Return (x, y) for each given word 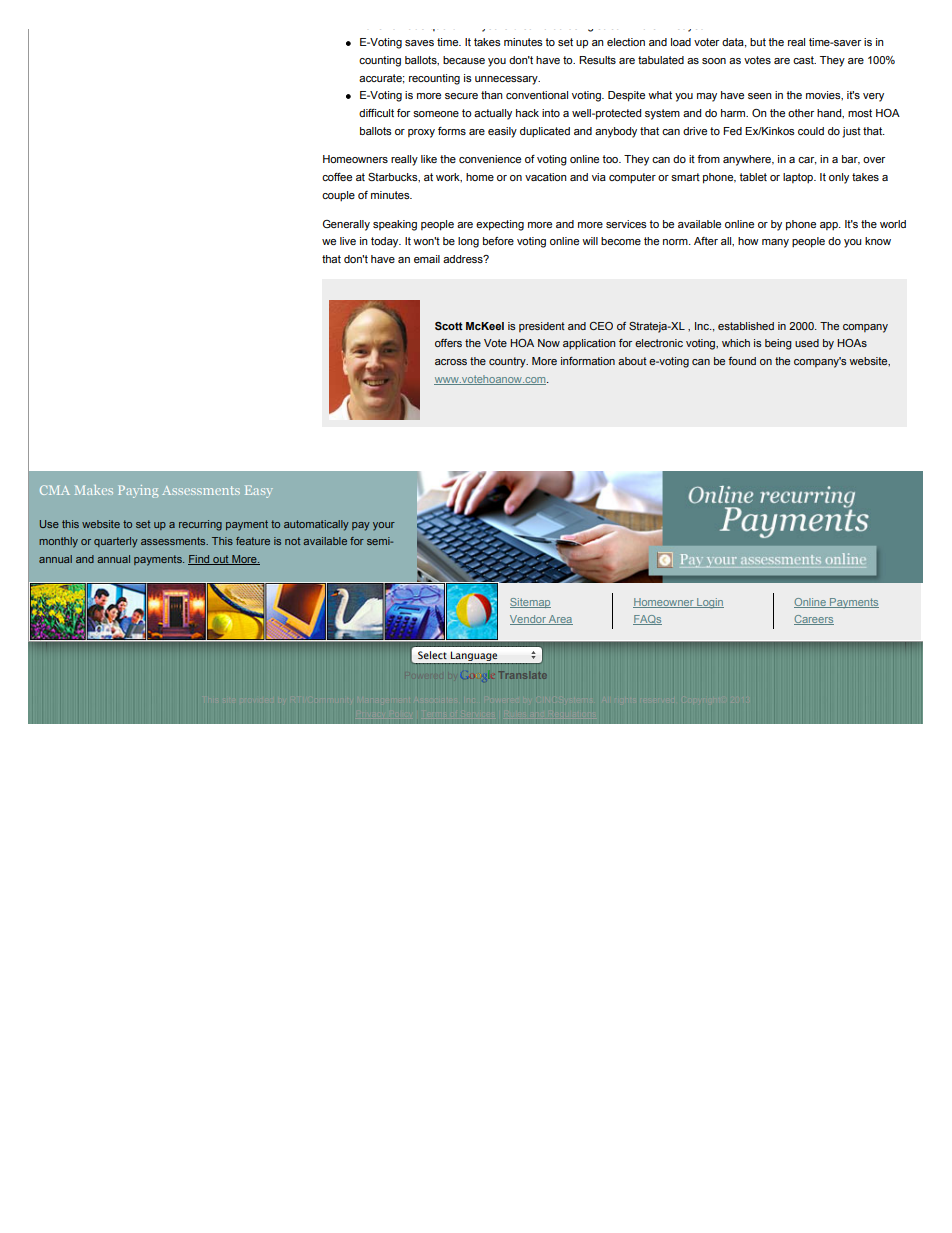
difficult (376, 113)
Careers (814, 620)
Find (200, 560)
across (451, 362)
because (464, 60)
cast (804, 60)
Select (432, 655)
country (508, 362)
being (778, 344)
